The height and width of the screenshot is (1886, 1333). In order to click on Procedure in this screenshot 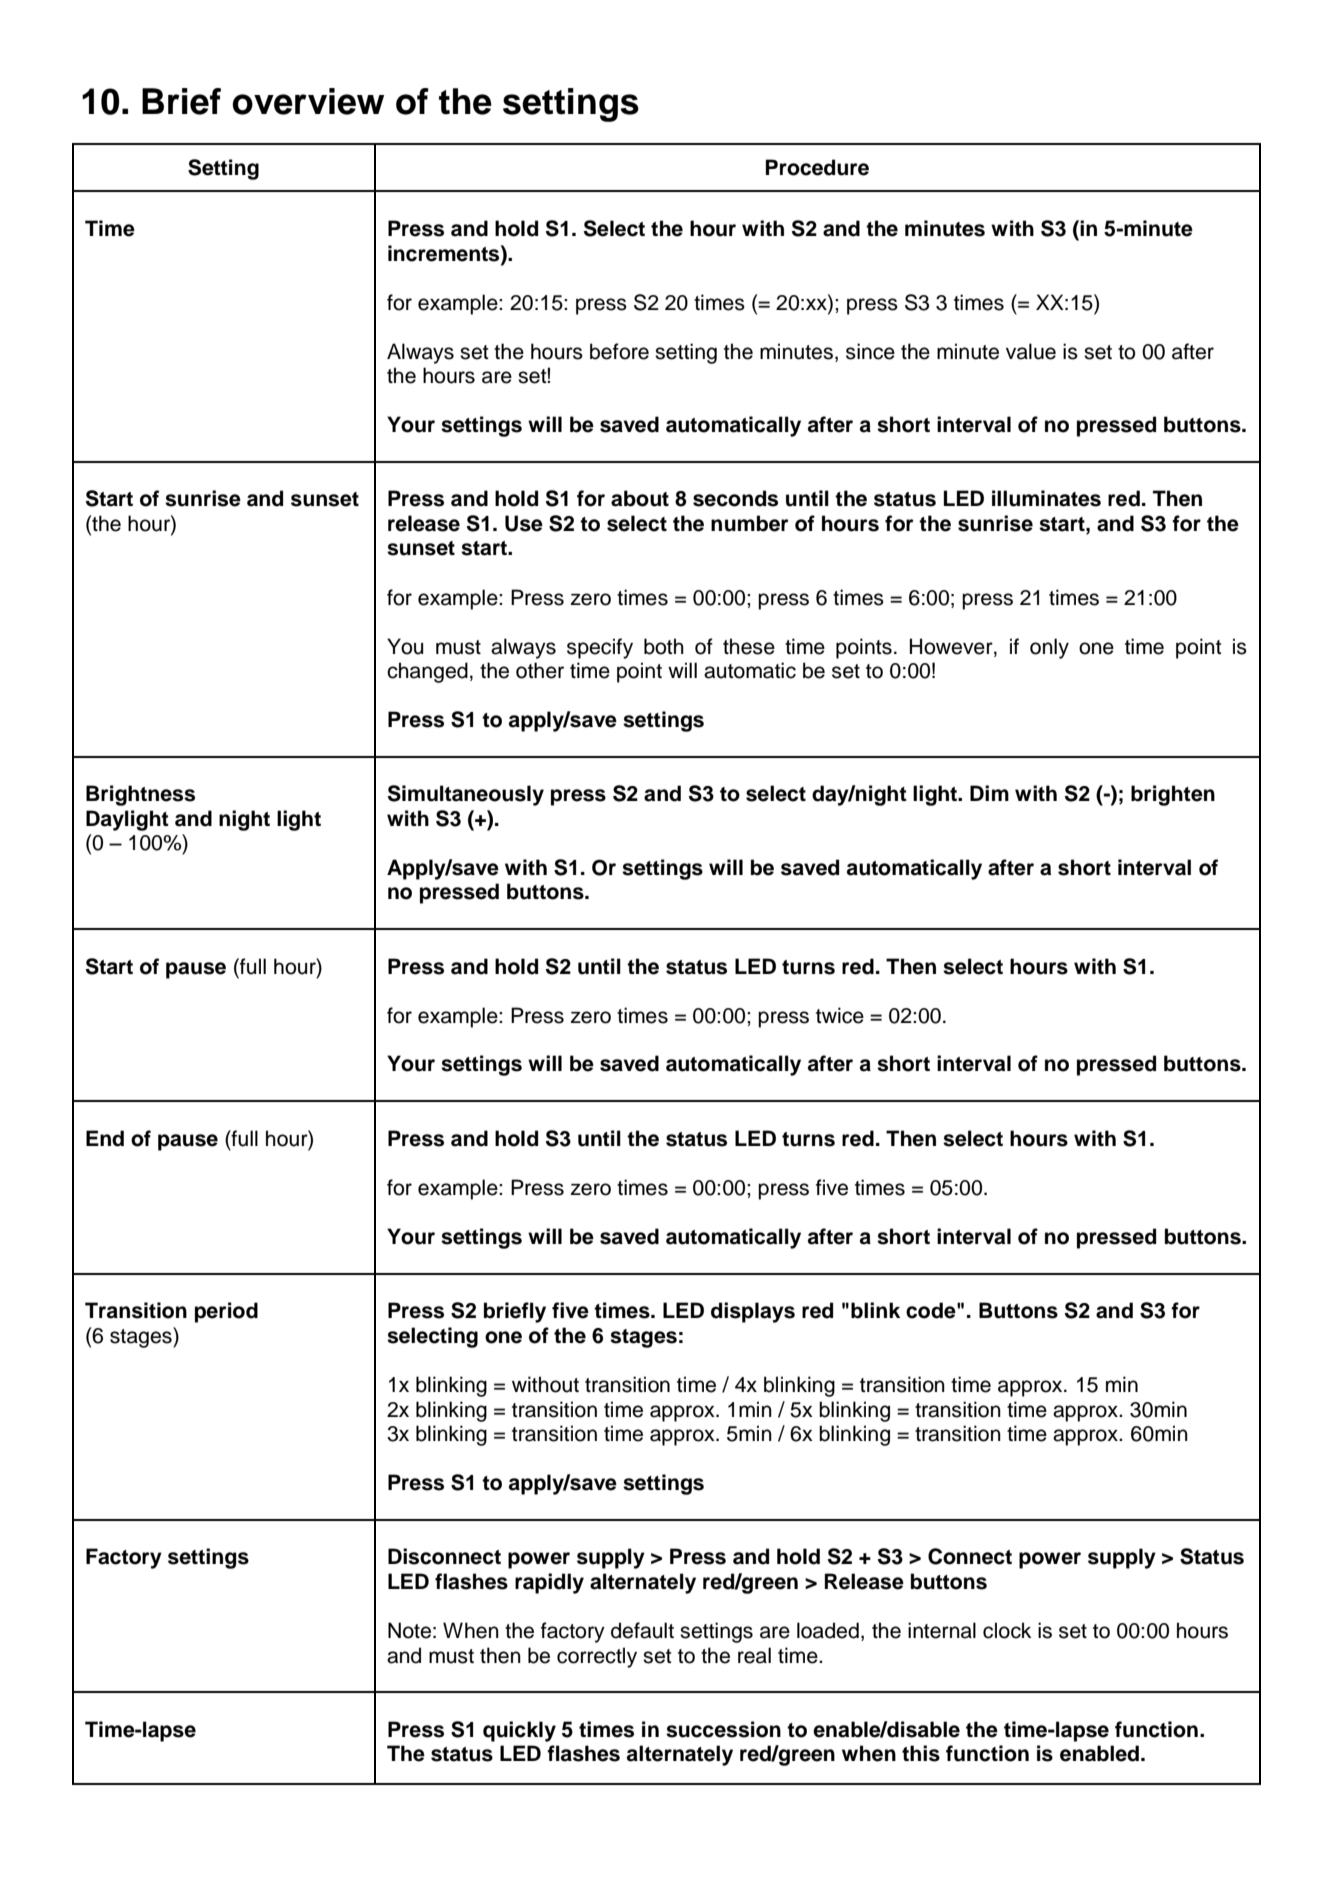, I will do `click(817, 167)`.
